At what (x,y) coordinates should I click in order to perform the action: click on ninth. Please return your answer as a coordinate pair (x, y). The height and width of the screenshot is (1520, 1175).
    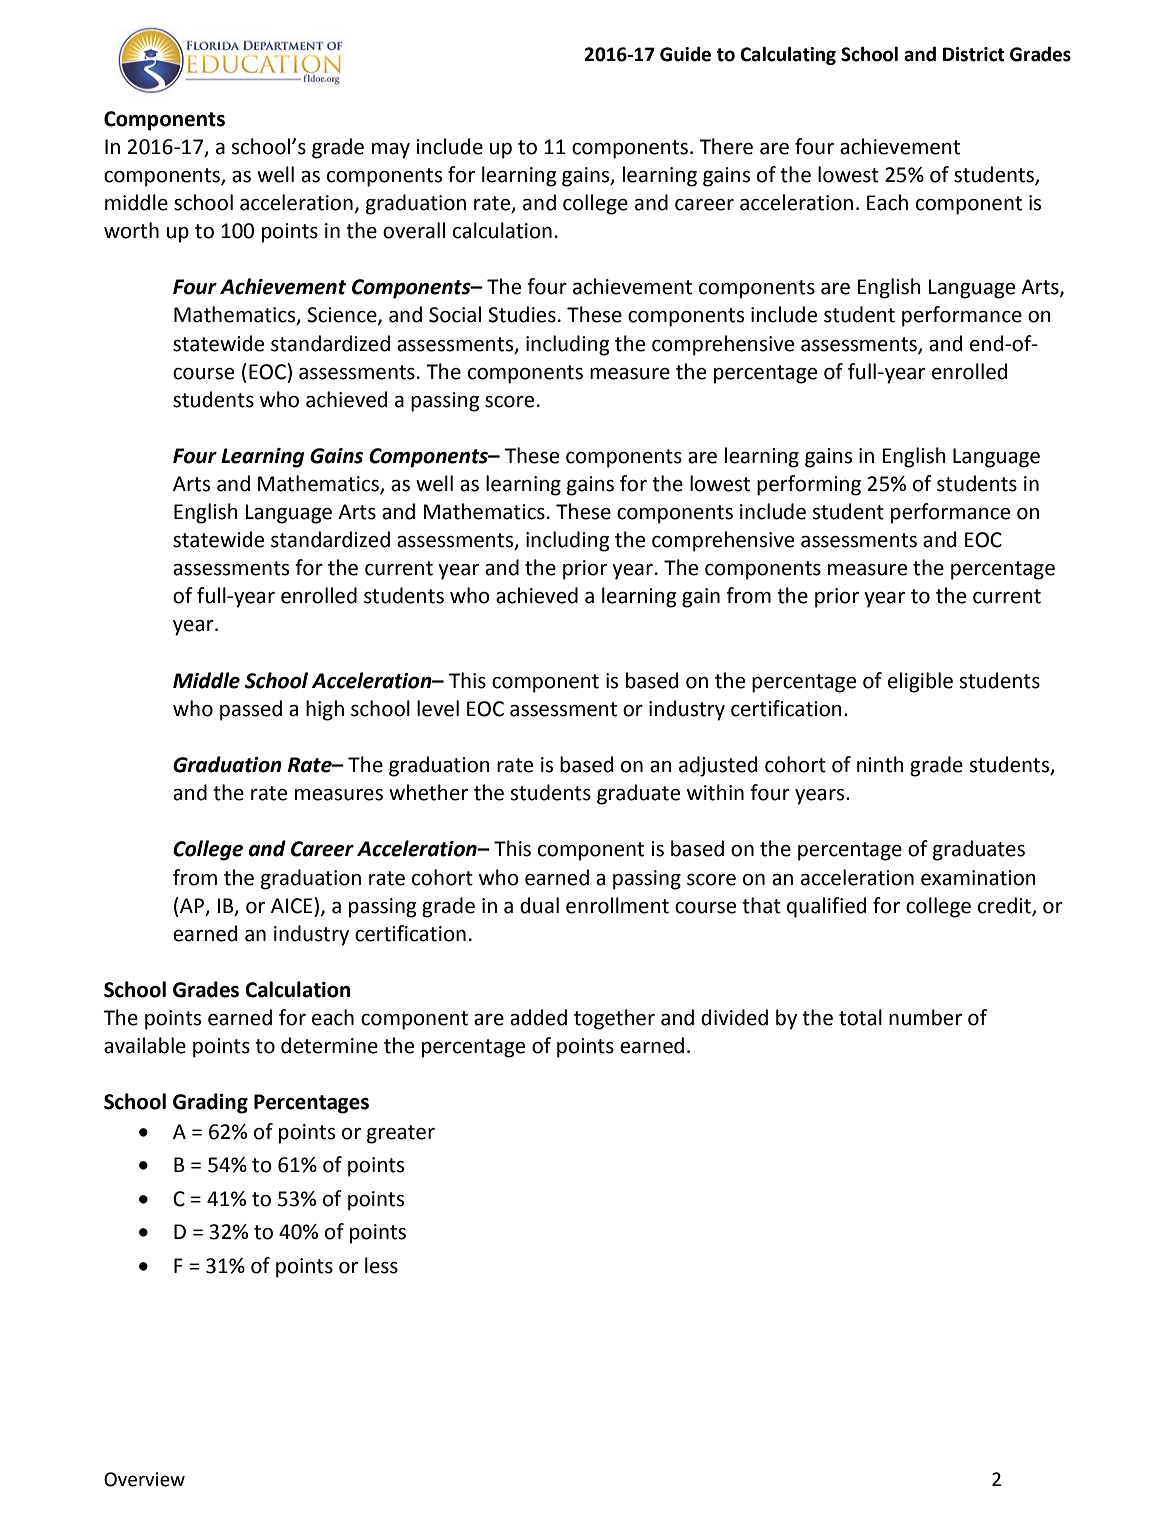
    Looking at the image, I should click on (880, 764).
